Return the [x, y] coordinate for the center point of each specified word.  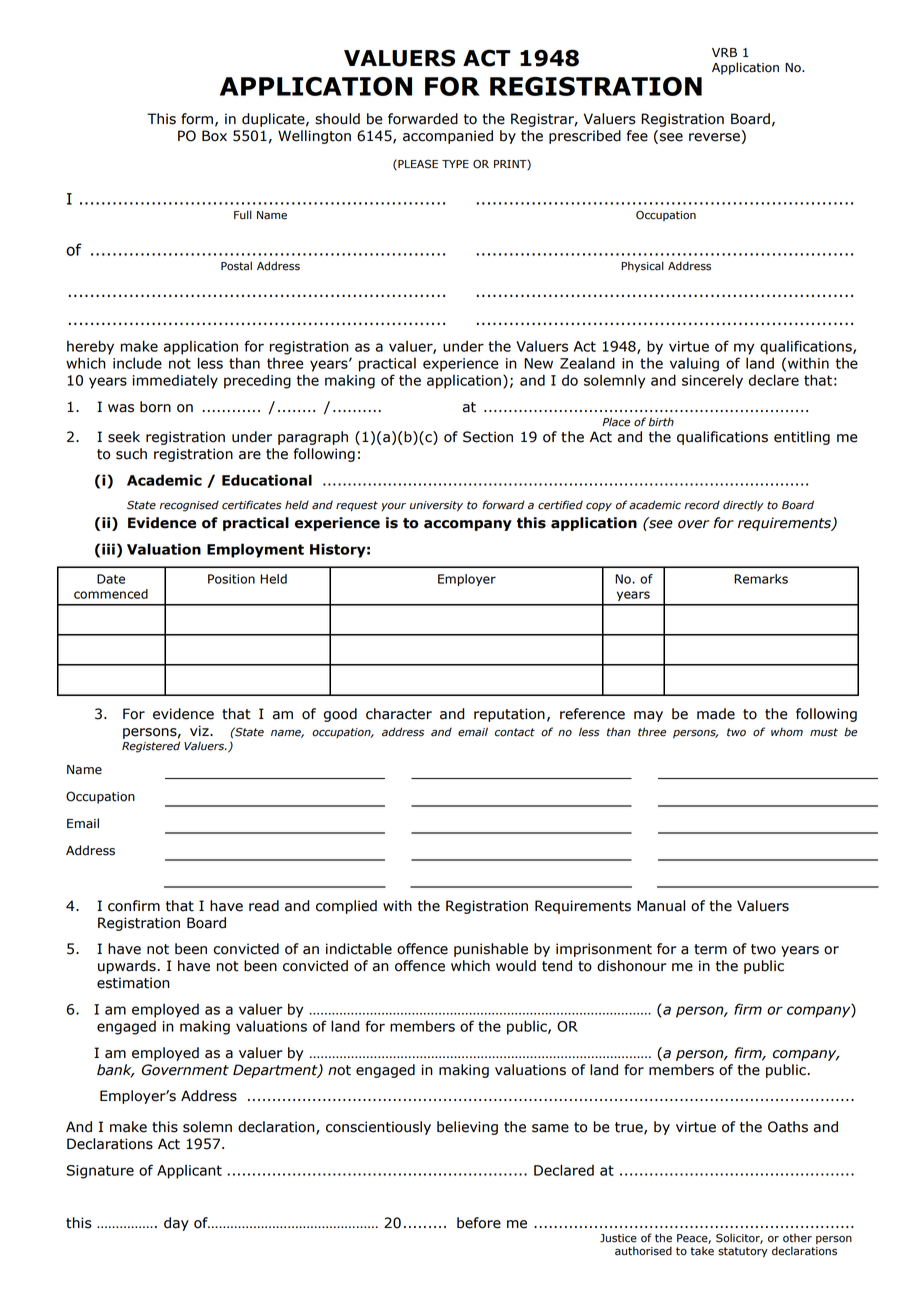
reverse [714, 137]
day [176, 1224]
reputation [509, 715]
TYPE [455, 164]
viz [200, 730]
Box [214, 136]
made [716, 714]
